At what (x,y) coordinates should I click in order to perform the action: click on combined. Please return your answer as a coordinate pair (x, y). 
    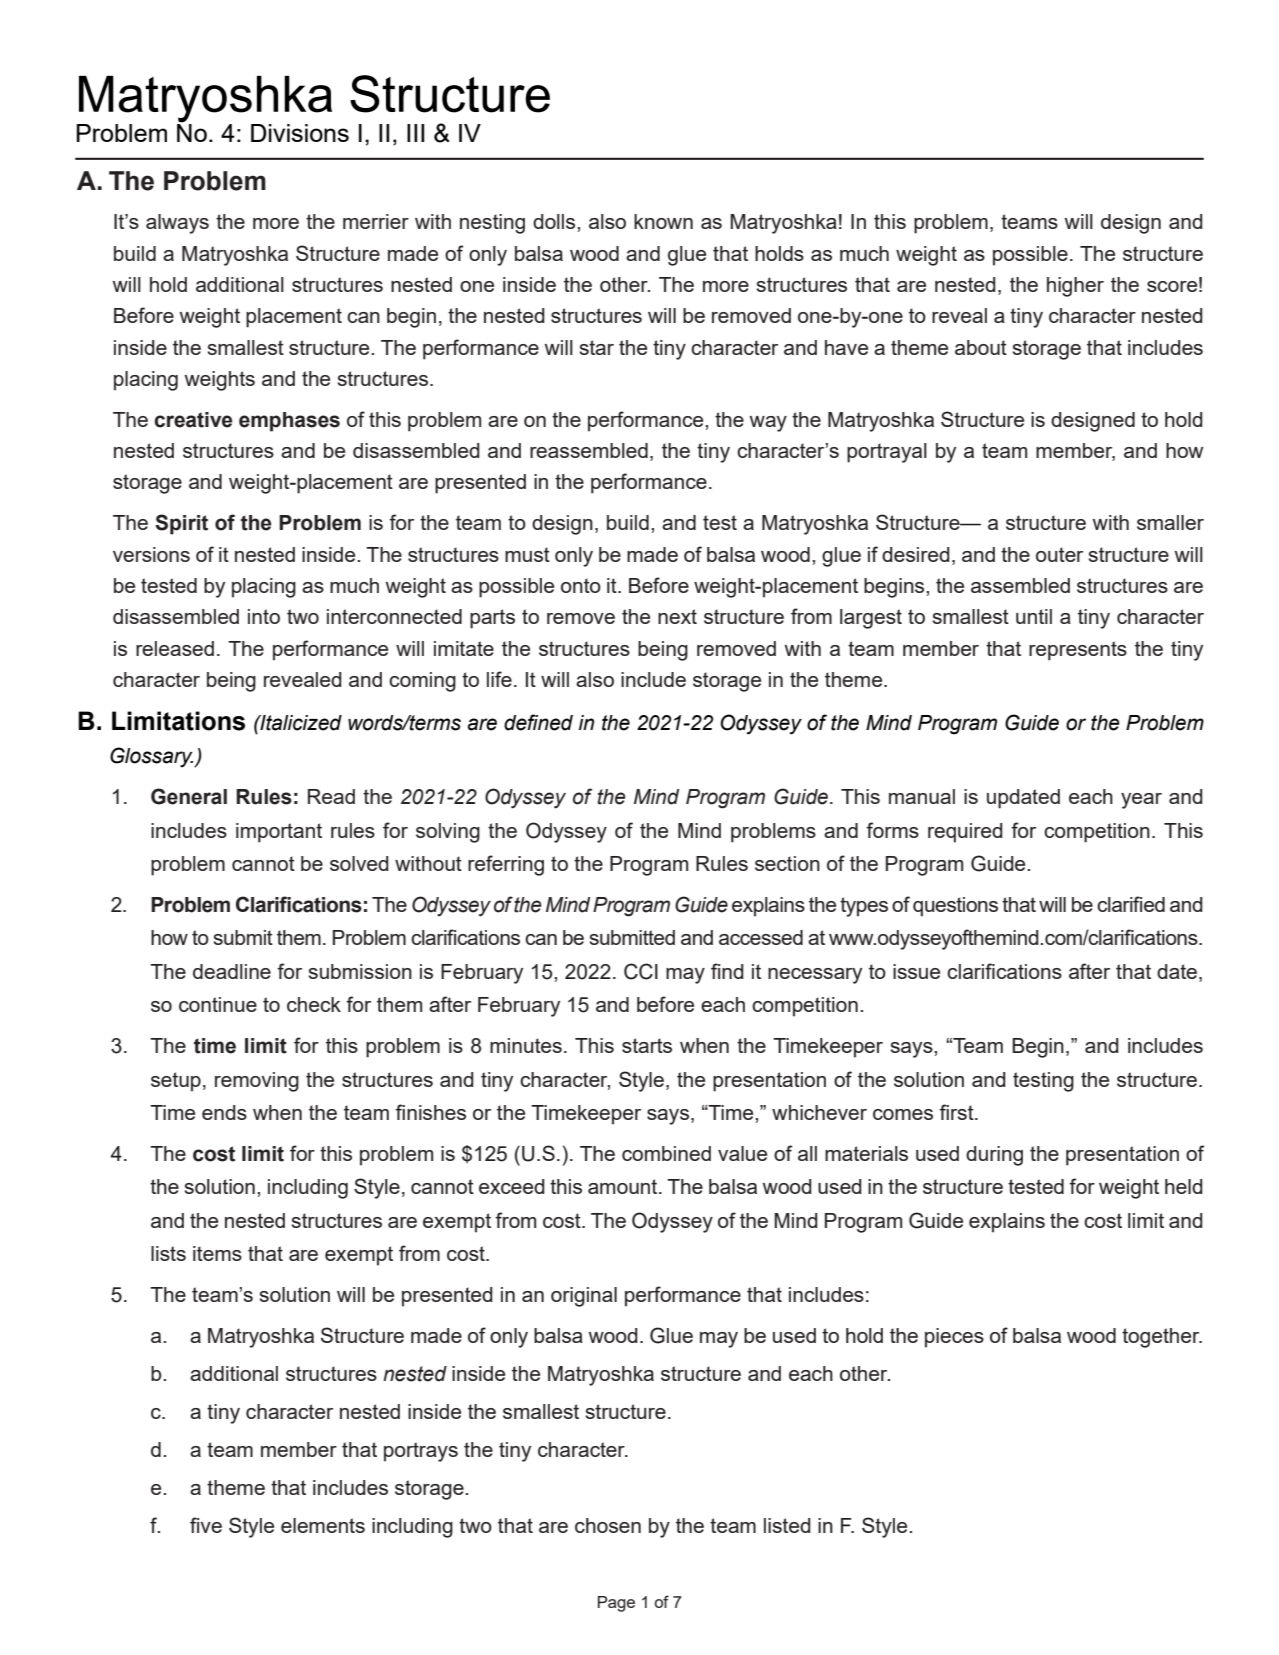
    Looking at the image, I should click on (666, 1153).
